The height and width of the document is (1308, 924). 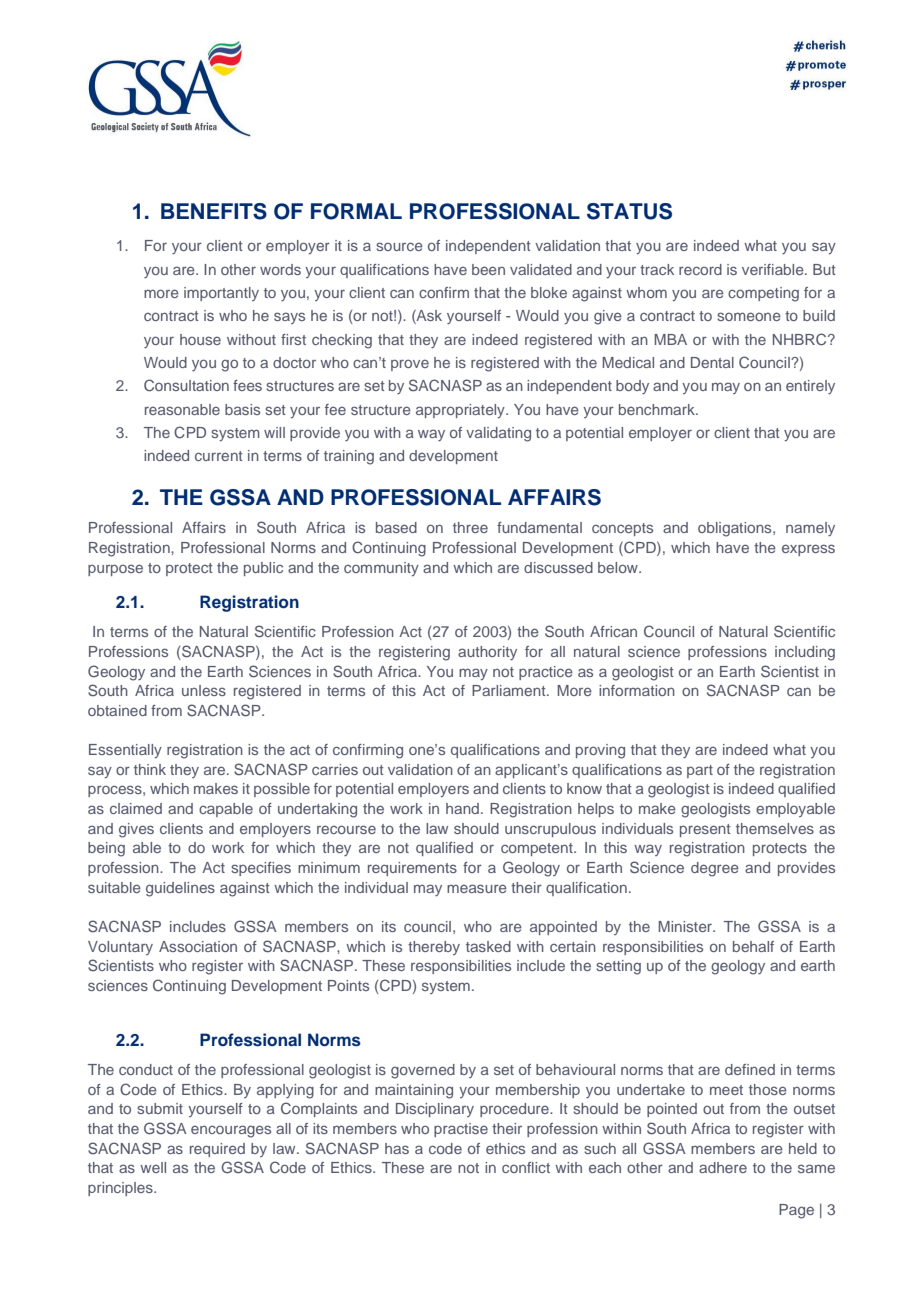 I want to click on Parliament, so click(x=510, y=690).
